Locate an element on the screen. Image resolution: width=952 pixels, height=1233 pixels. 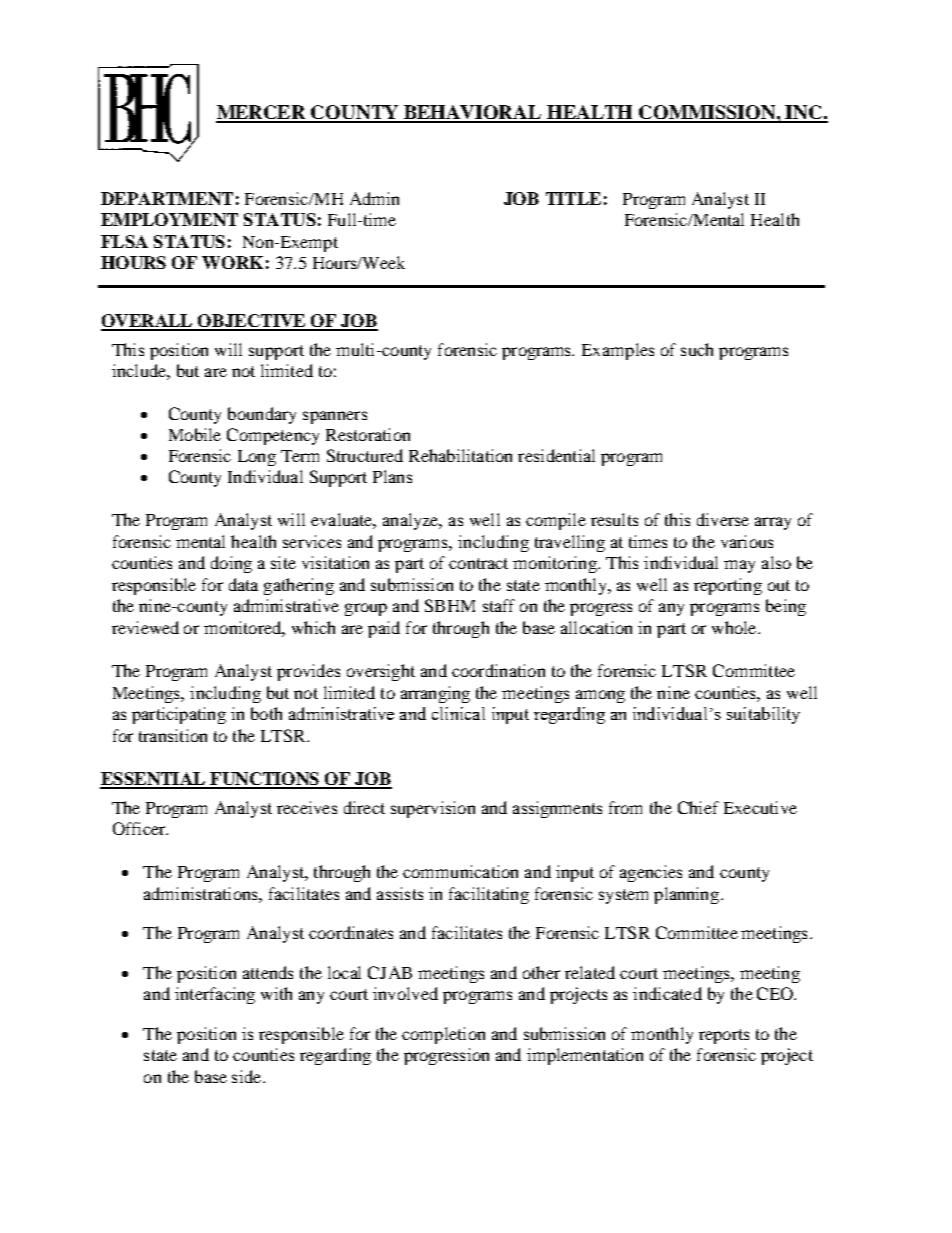
contract is located at coordinates (478, 563).
